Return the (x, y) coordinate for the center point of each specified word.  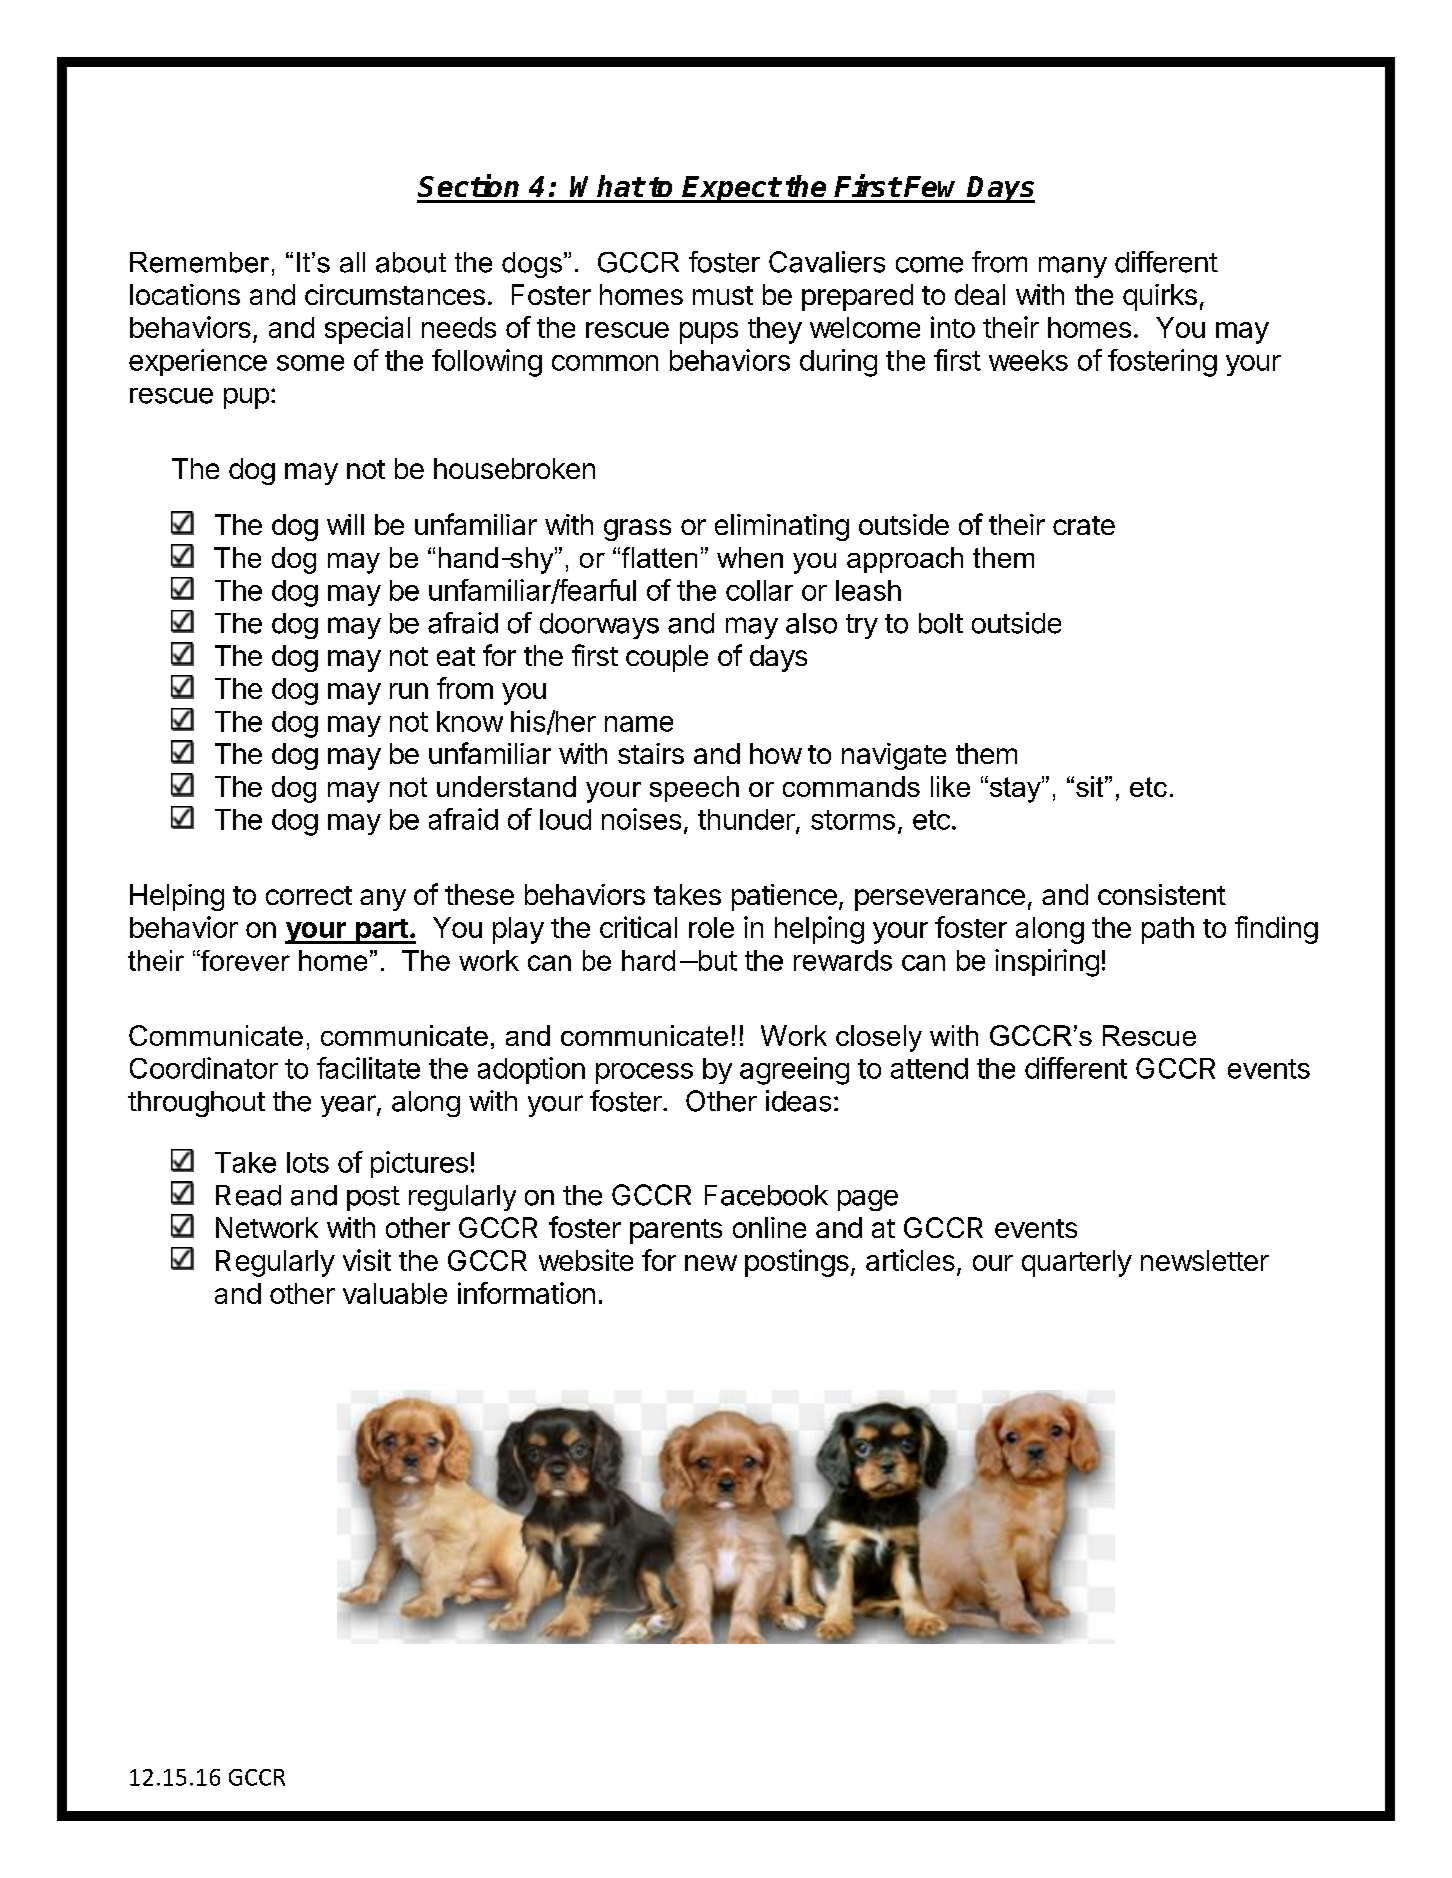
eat (456, 656)
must (723, 295)
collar (759, 590)
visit (367, 1260)
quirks (1160, 297)
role (711, 927)
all (352, 262)
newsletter (1205, 1260)
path (1168, 930)
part (381, 931)
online (769, 1227)
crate (1084, 525)
